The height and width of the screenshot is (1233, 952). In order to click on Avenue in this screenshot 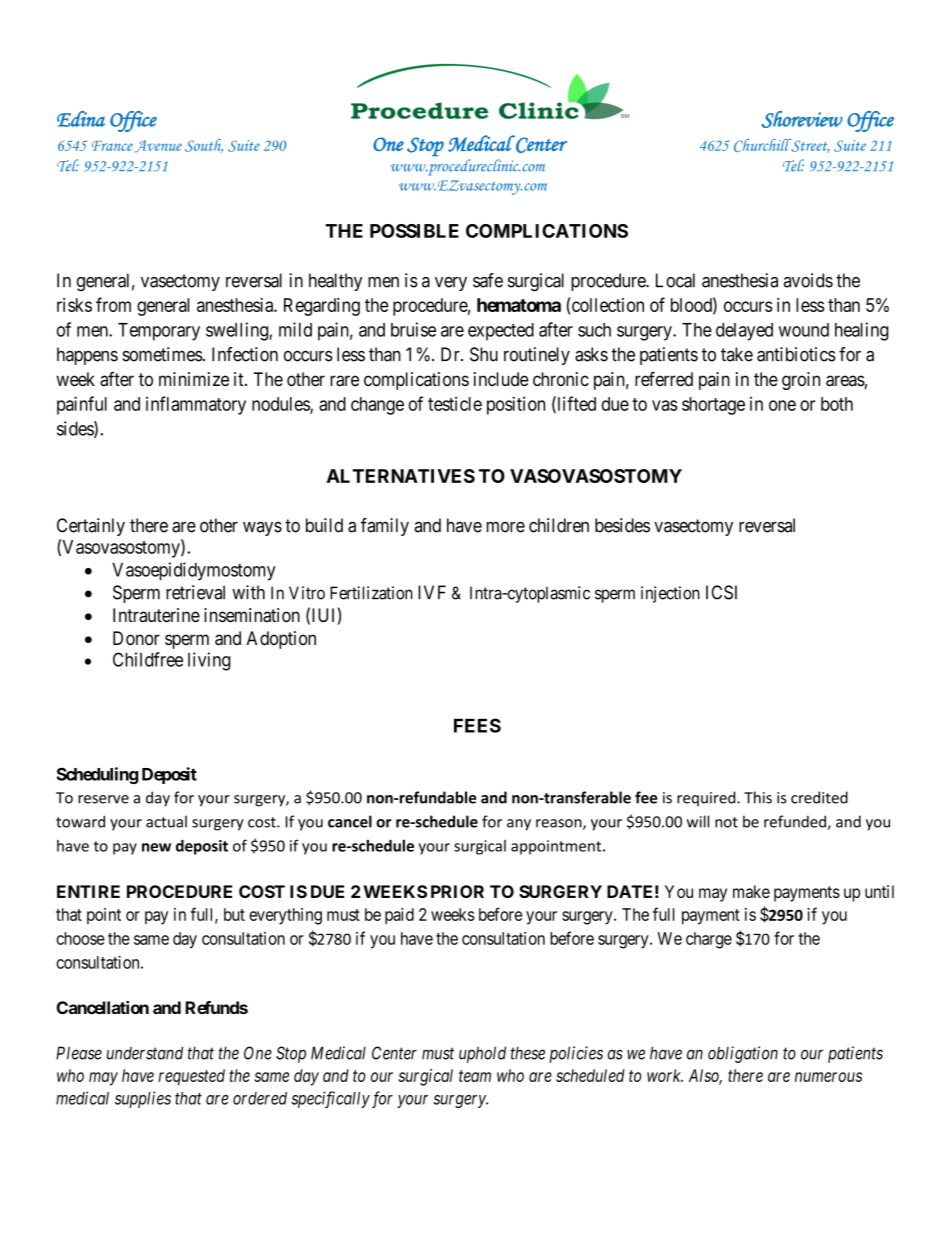, I will do `click(158, 146)`.
